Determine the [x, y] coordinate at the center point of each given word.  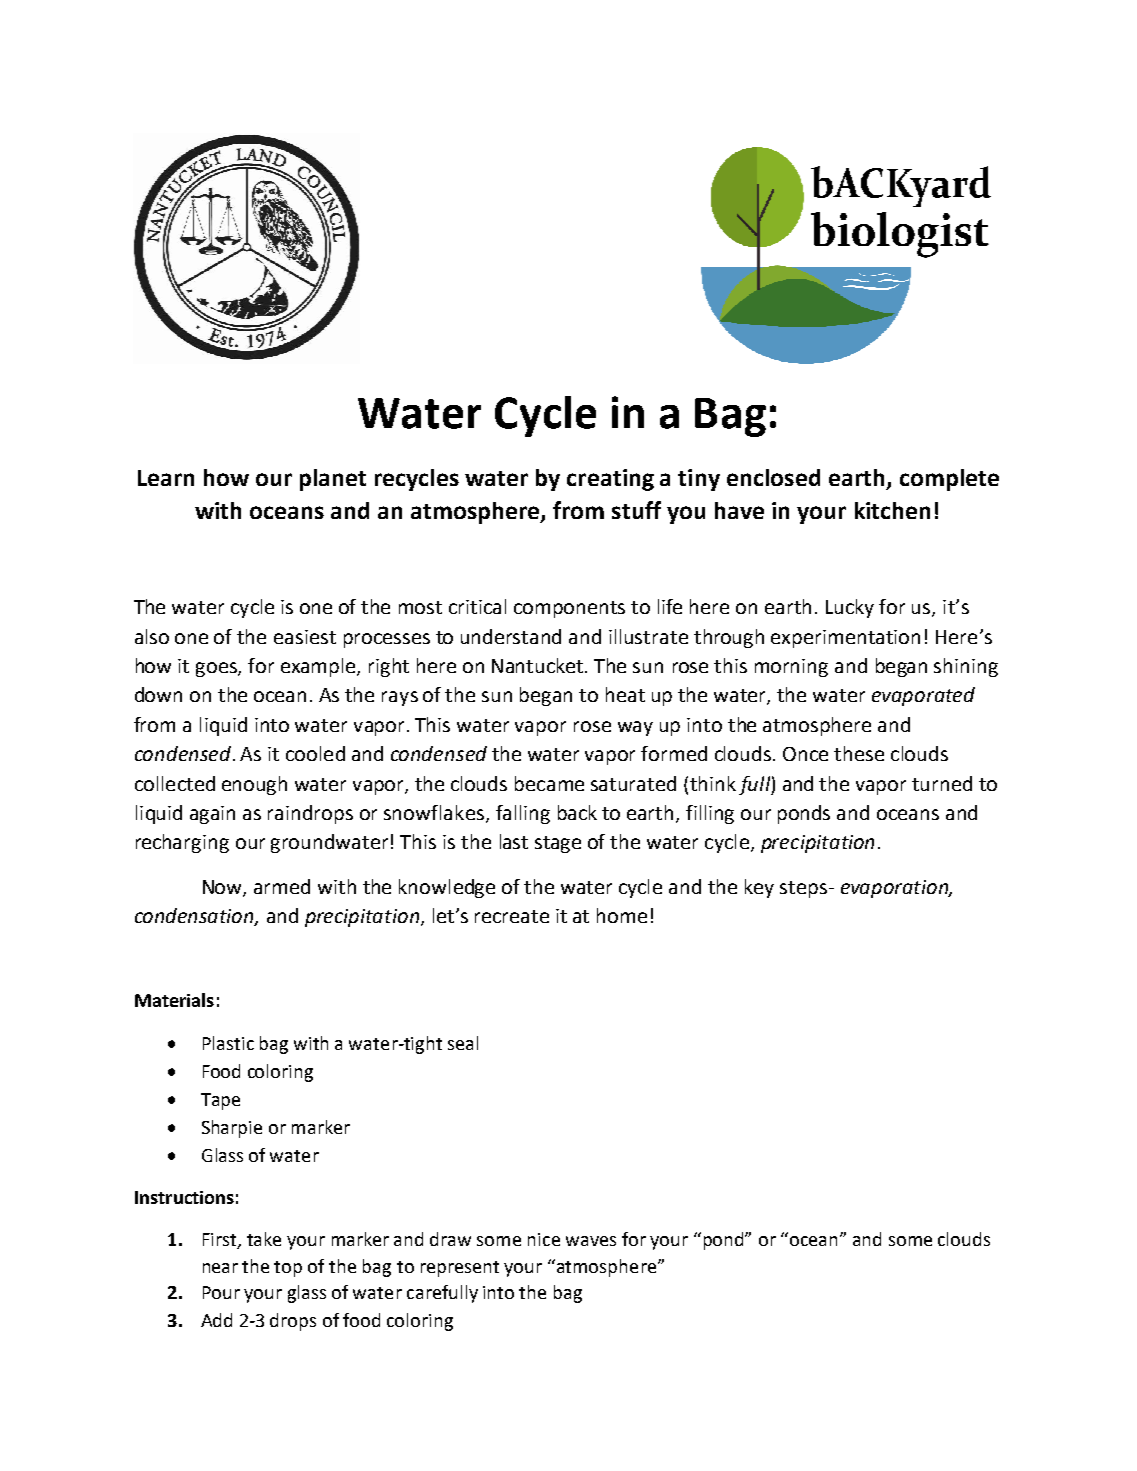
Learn [166, 478]
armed [282, 886]
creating [610, 480]
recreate [512, 916]
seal [463, 1043]
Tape [220, 1101]
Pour [221, 1292]
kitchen [892, 510]
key [759, 888]
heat [625, 694]
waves [591, 1241]
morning [791, 668]
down [158, 694]
